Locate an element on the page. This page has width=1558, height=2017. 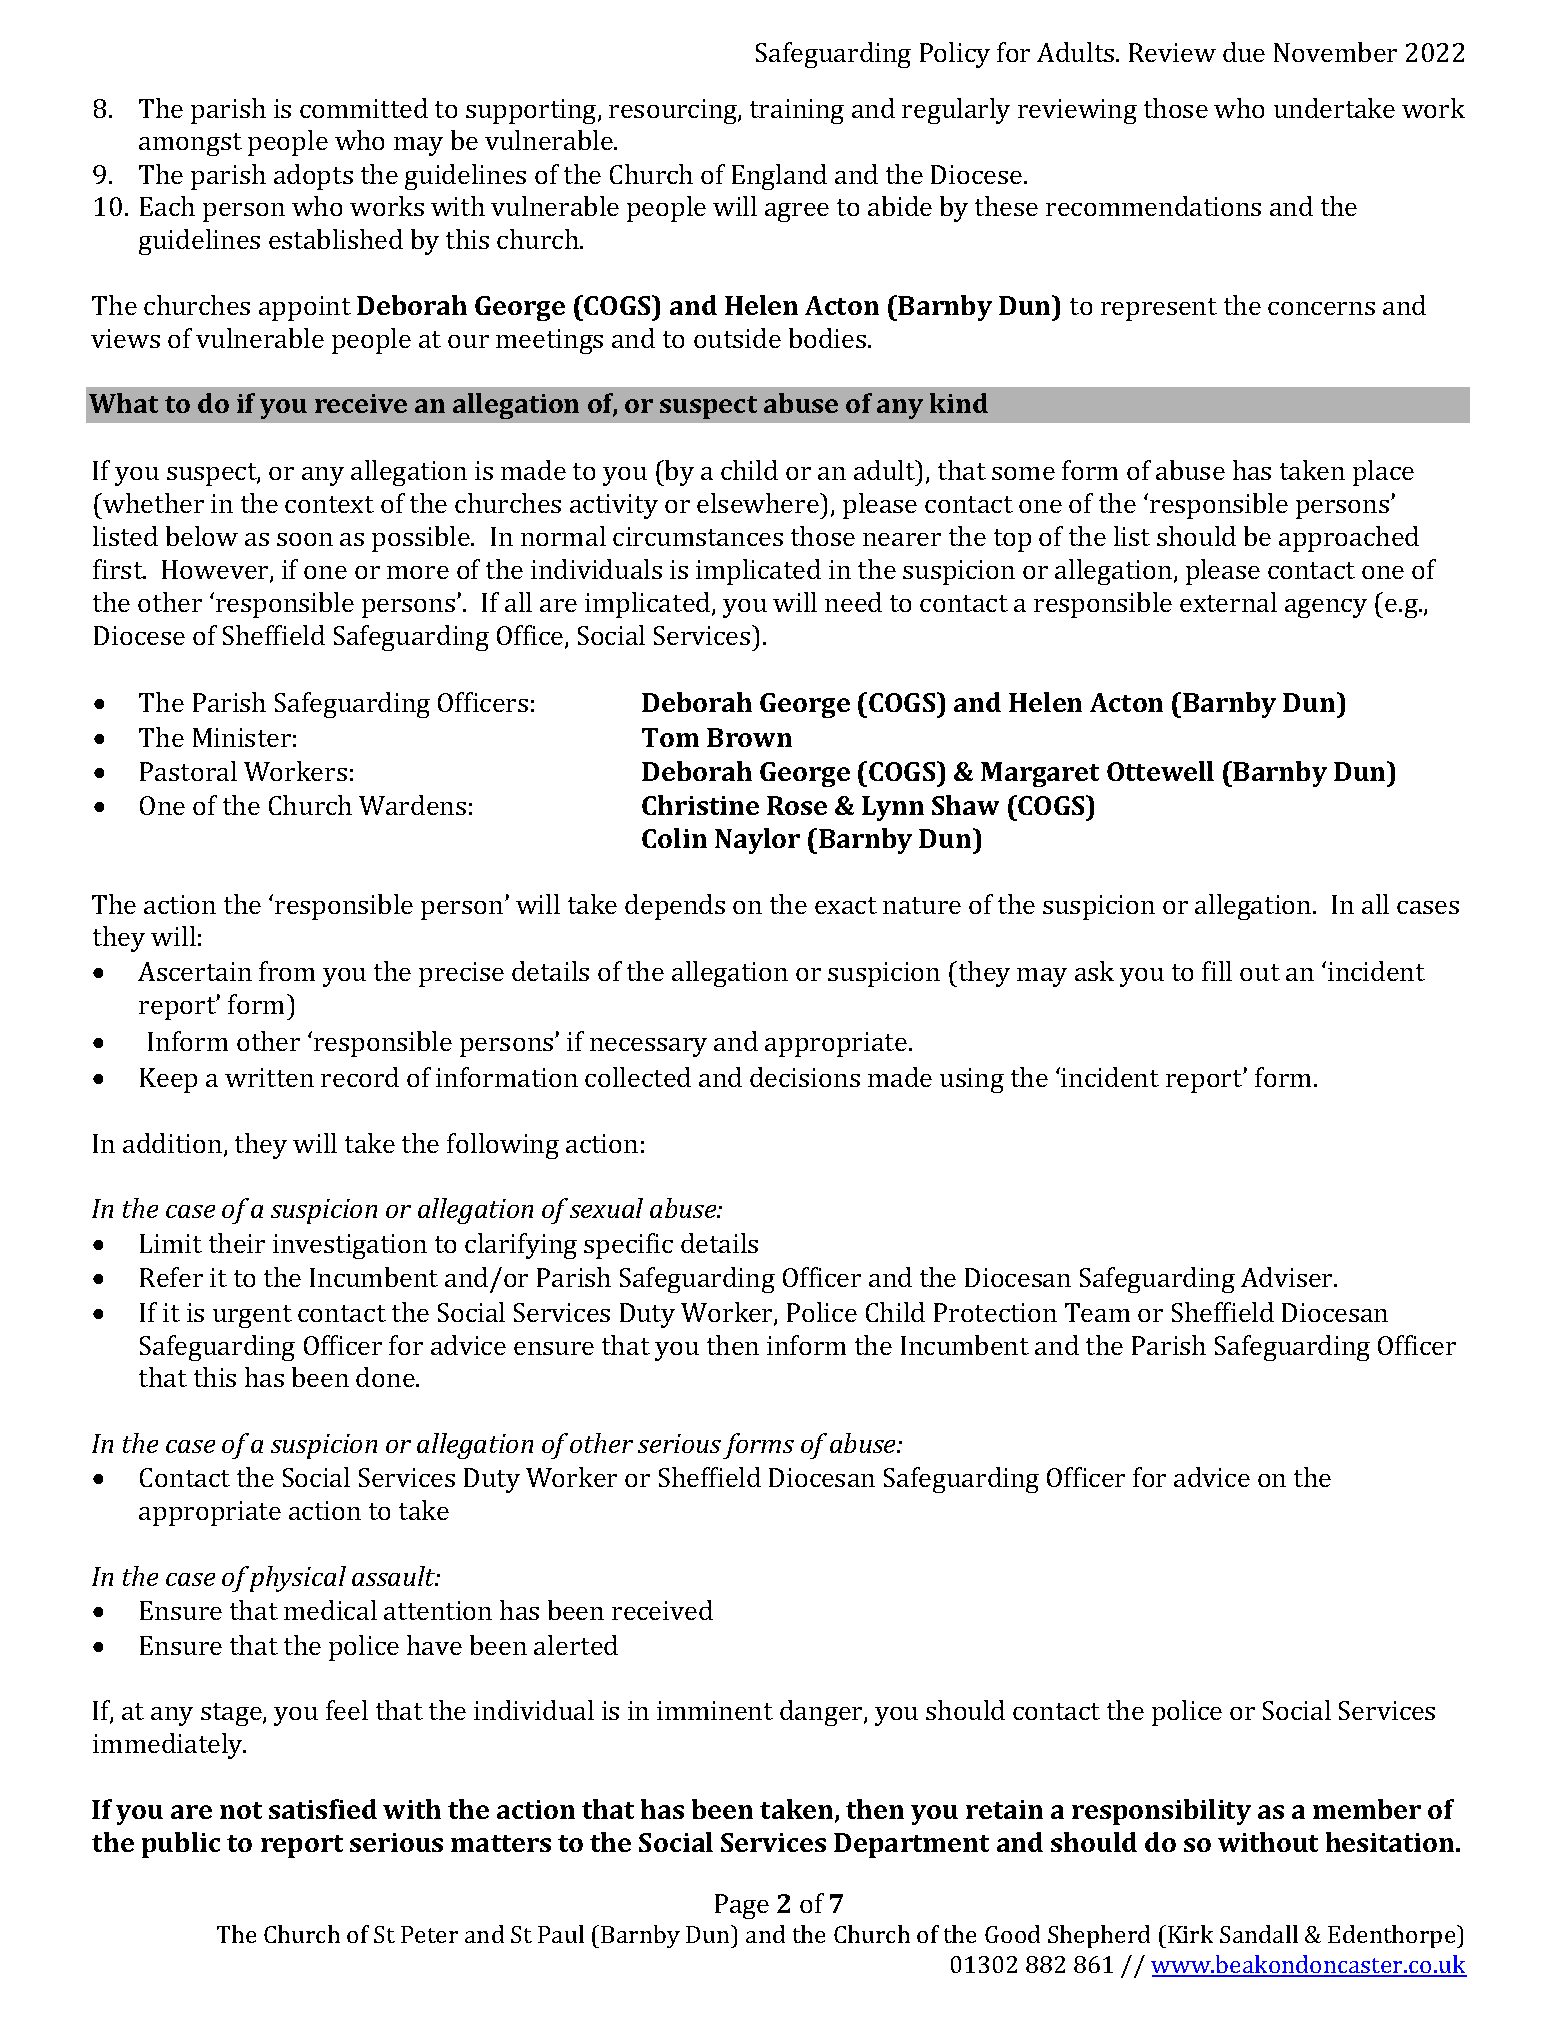
not is located at coordinates (241, 1810).
